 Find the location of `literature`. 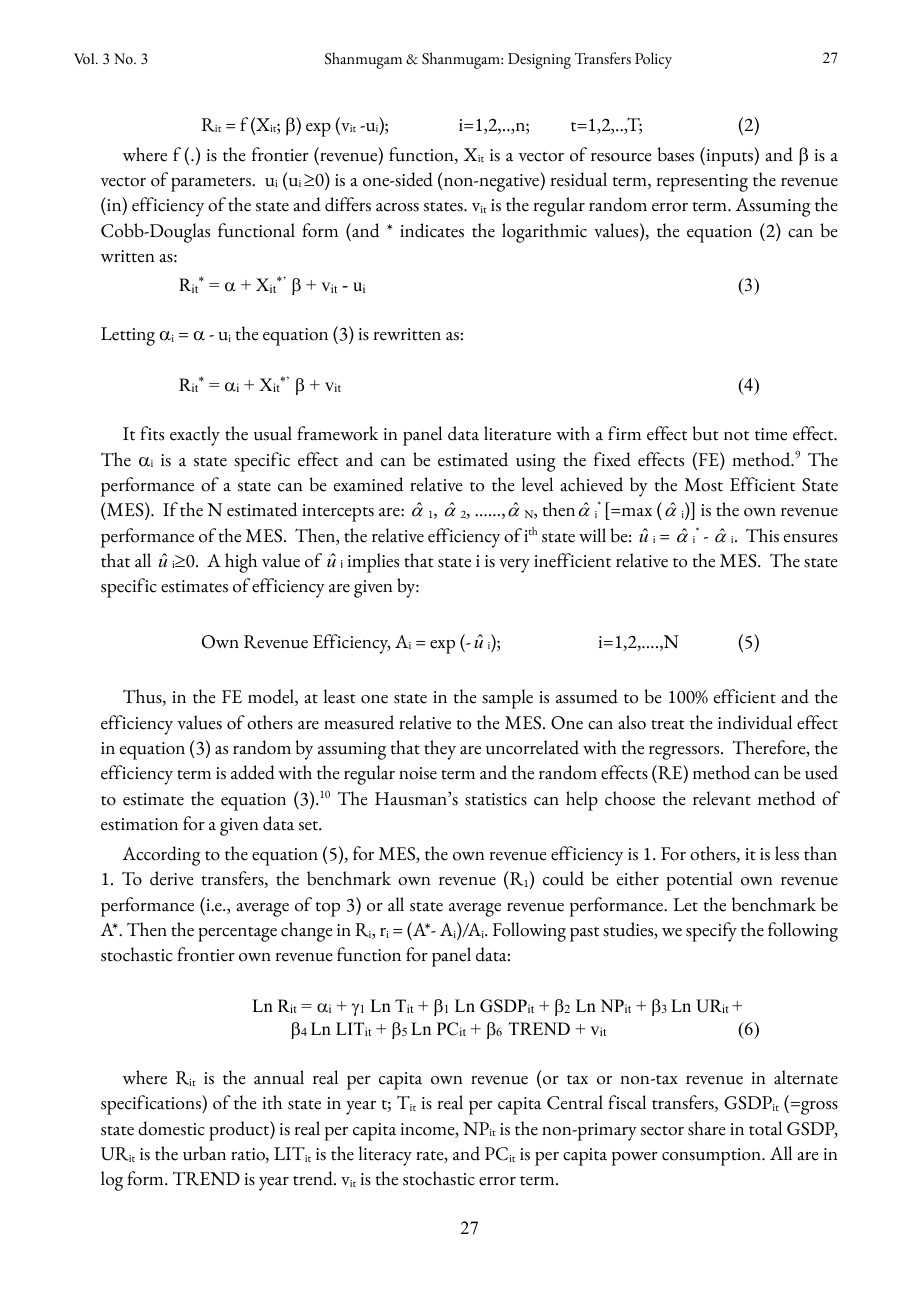

literature is located at coordinates (517, 433).
